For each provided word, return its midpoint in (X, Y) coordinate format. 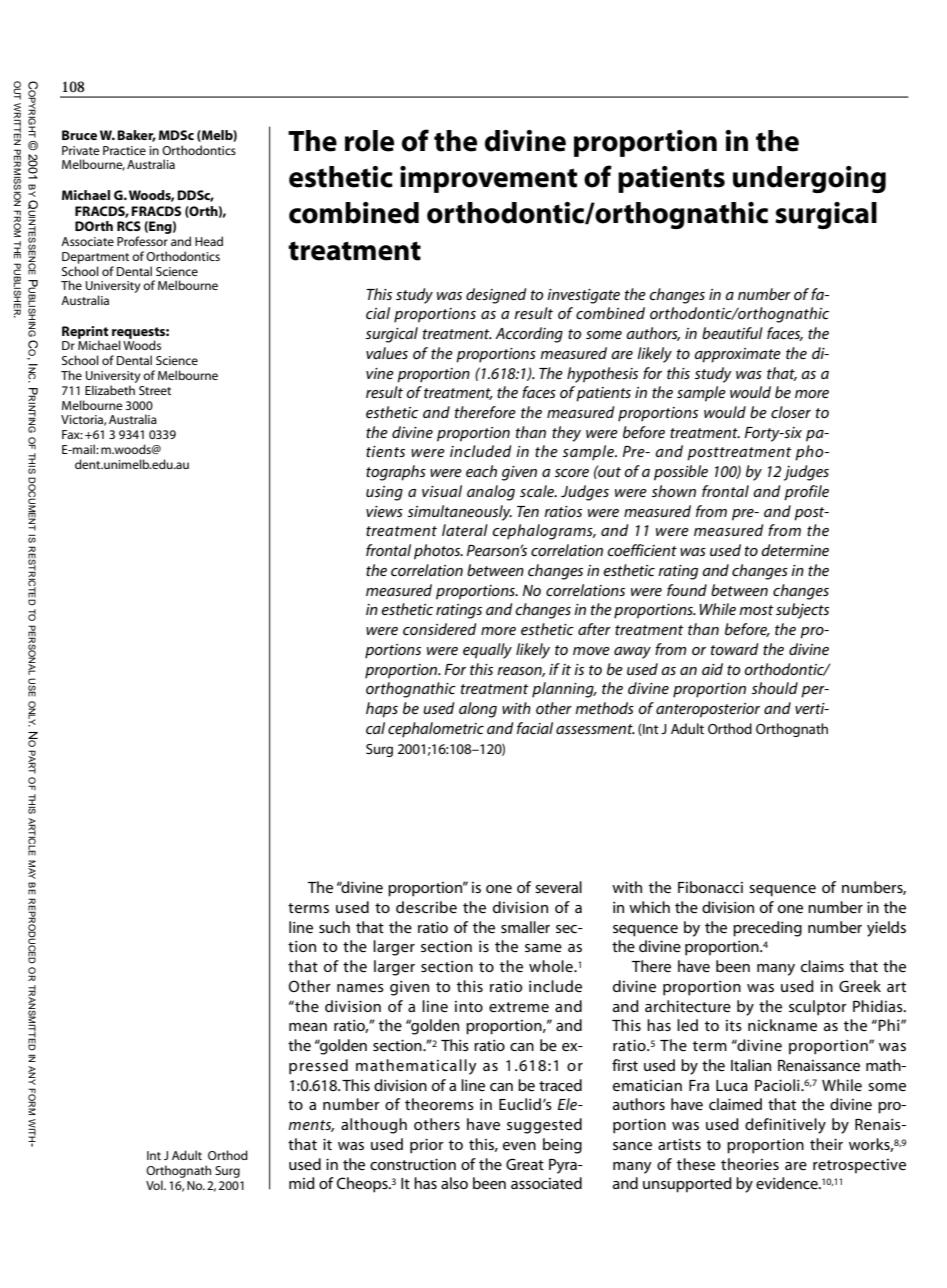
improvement (488, 179)
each (481, 471)
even (519, 1146)
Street (155, 390)
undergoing (809, 179)
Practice (124, 150)
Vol (155, 1185)
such (334, 927)
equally (487, 651)
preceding (767, 929)
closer (791, 412)
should (775, 688)
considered (440, 629)
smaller (525, 927)
